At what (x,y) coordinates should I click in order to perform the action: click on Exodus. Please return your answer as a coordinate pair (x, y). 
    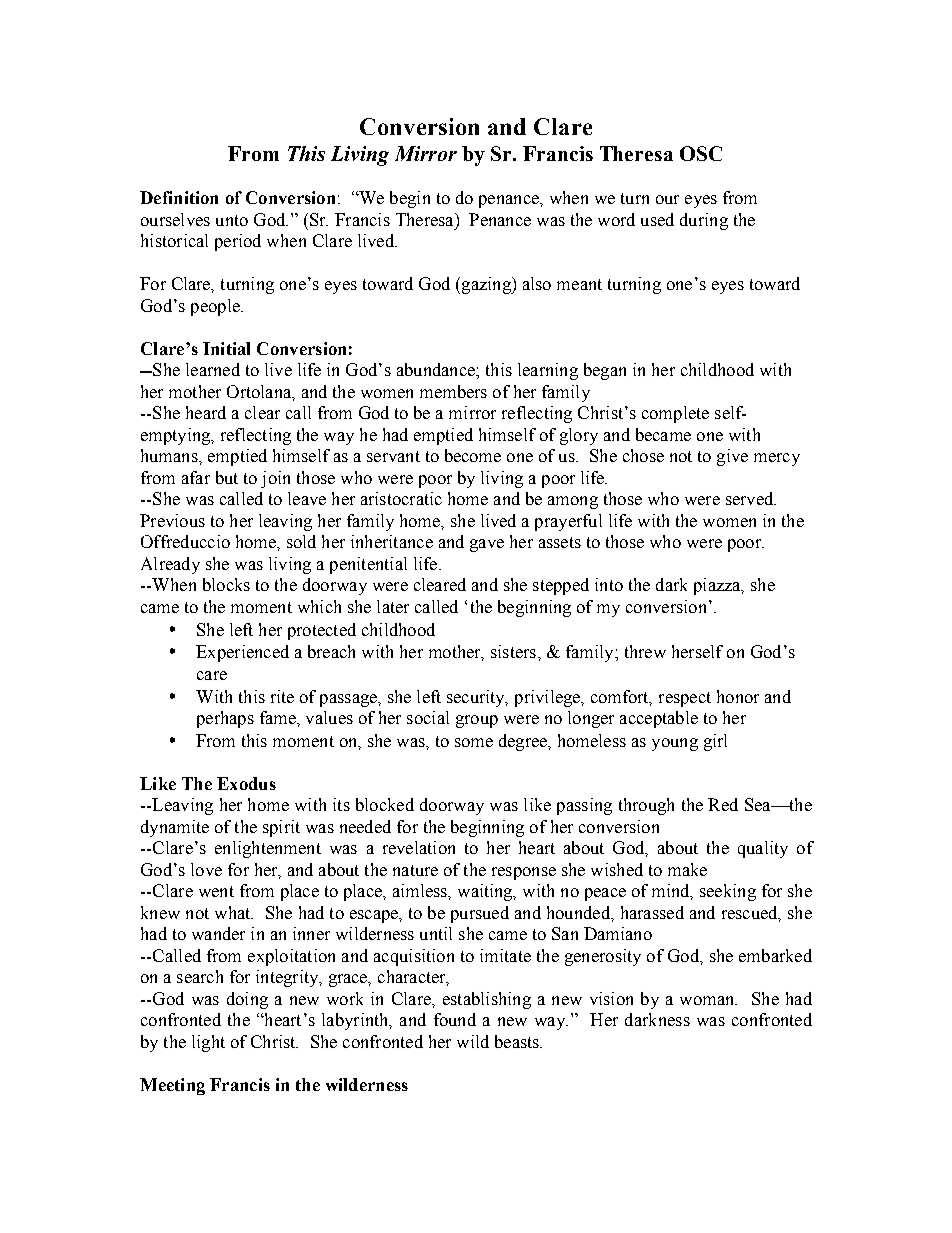
    Looking at the image, I should click on (246, 783).
